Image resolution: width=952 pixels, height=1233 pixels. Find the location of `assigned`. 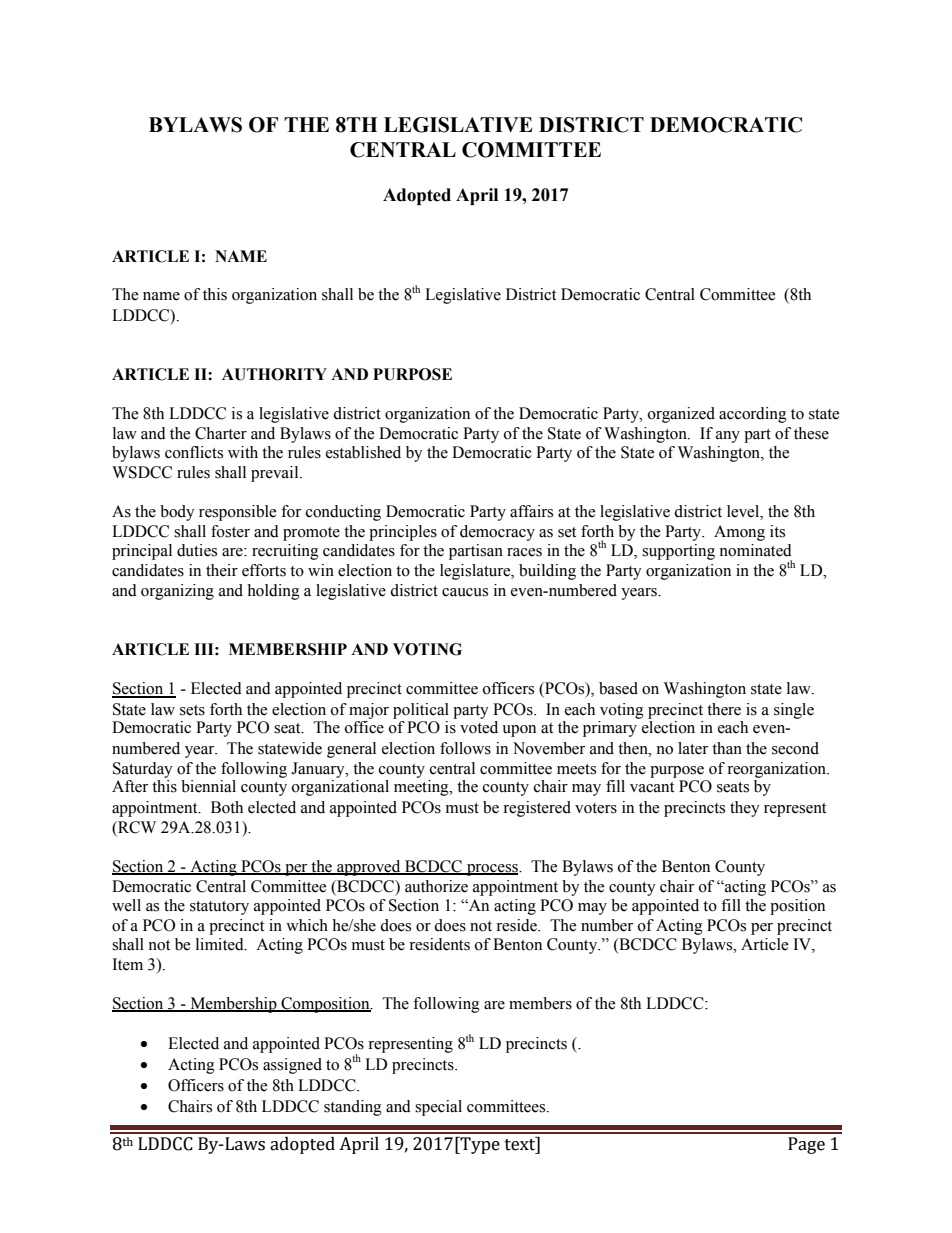

assigned is located at coordinates (292, 1066).
